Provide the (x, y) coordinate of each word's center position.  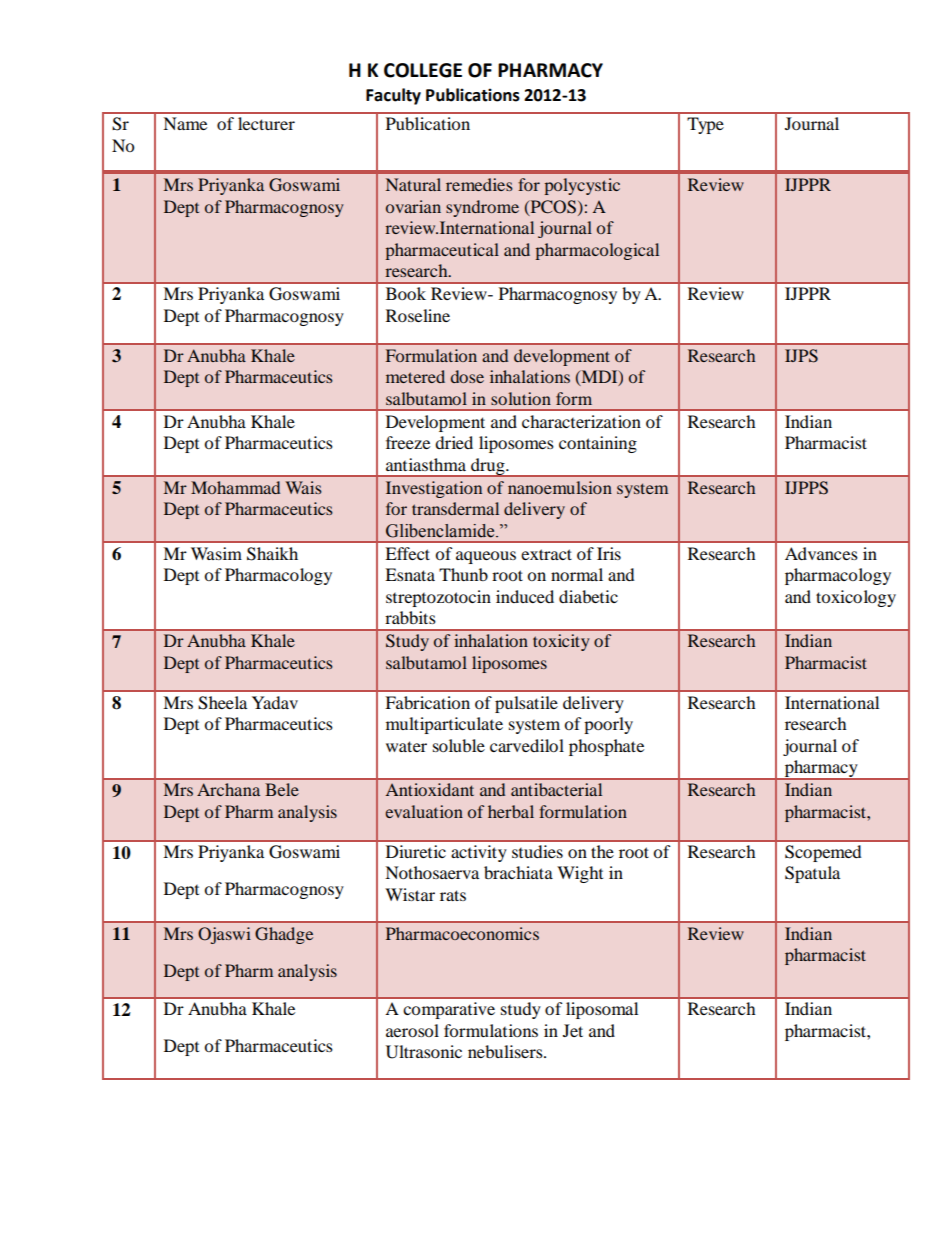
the (602, 851)
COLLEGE (423, 70)
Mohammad (235, 487)
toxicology (856, 598)
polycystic (582, 186)
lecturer (266, 123)
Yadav (275, 702)
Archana (228, 789)
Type (705, 125)
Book (406, 293)
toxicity (561, 642)
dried (454, 442)
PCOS (552, 207)
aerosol (412, 1030)
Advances (821, 553)
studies (537, 851)
